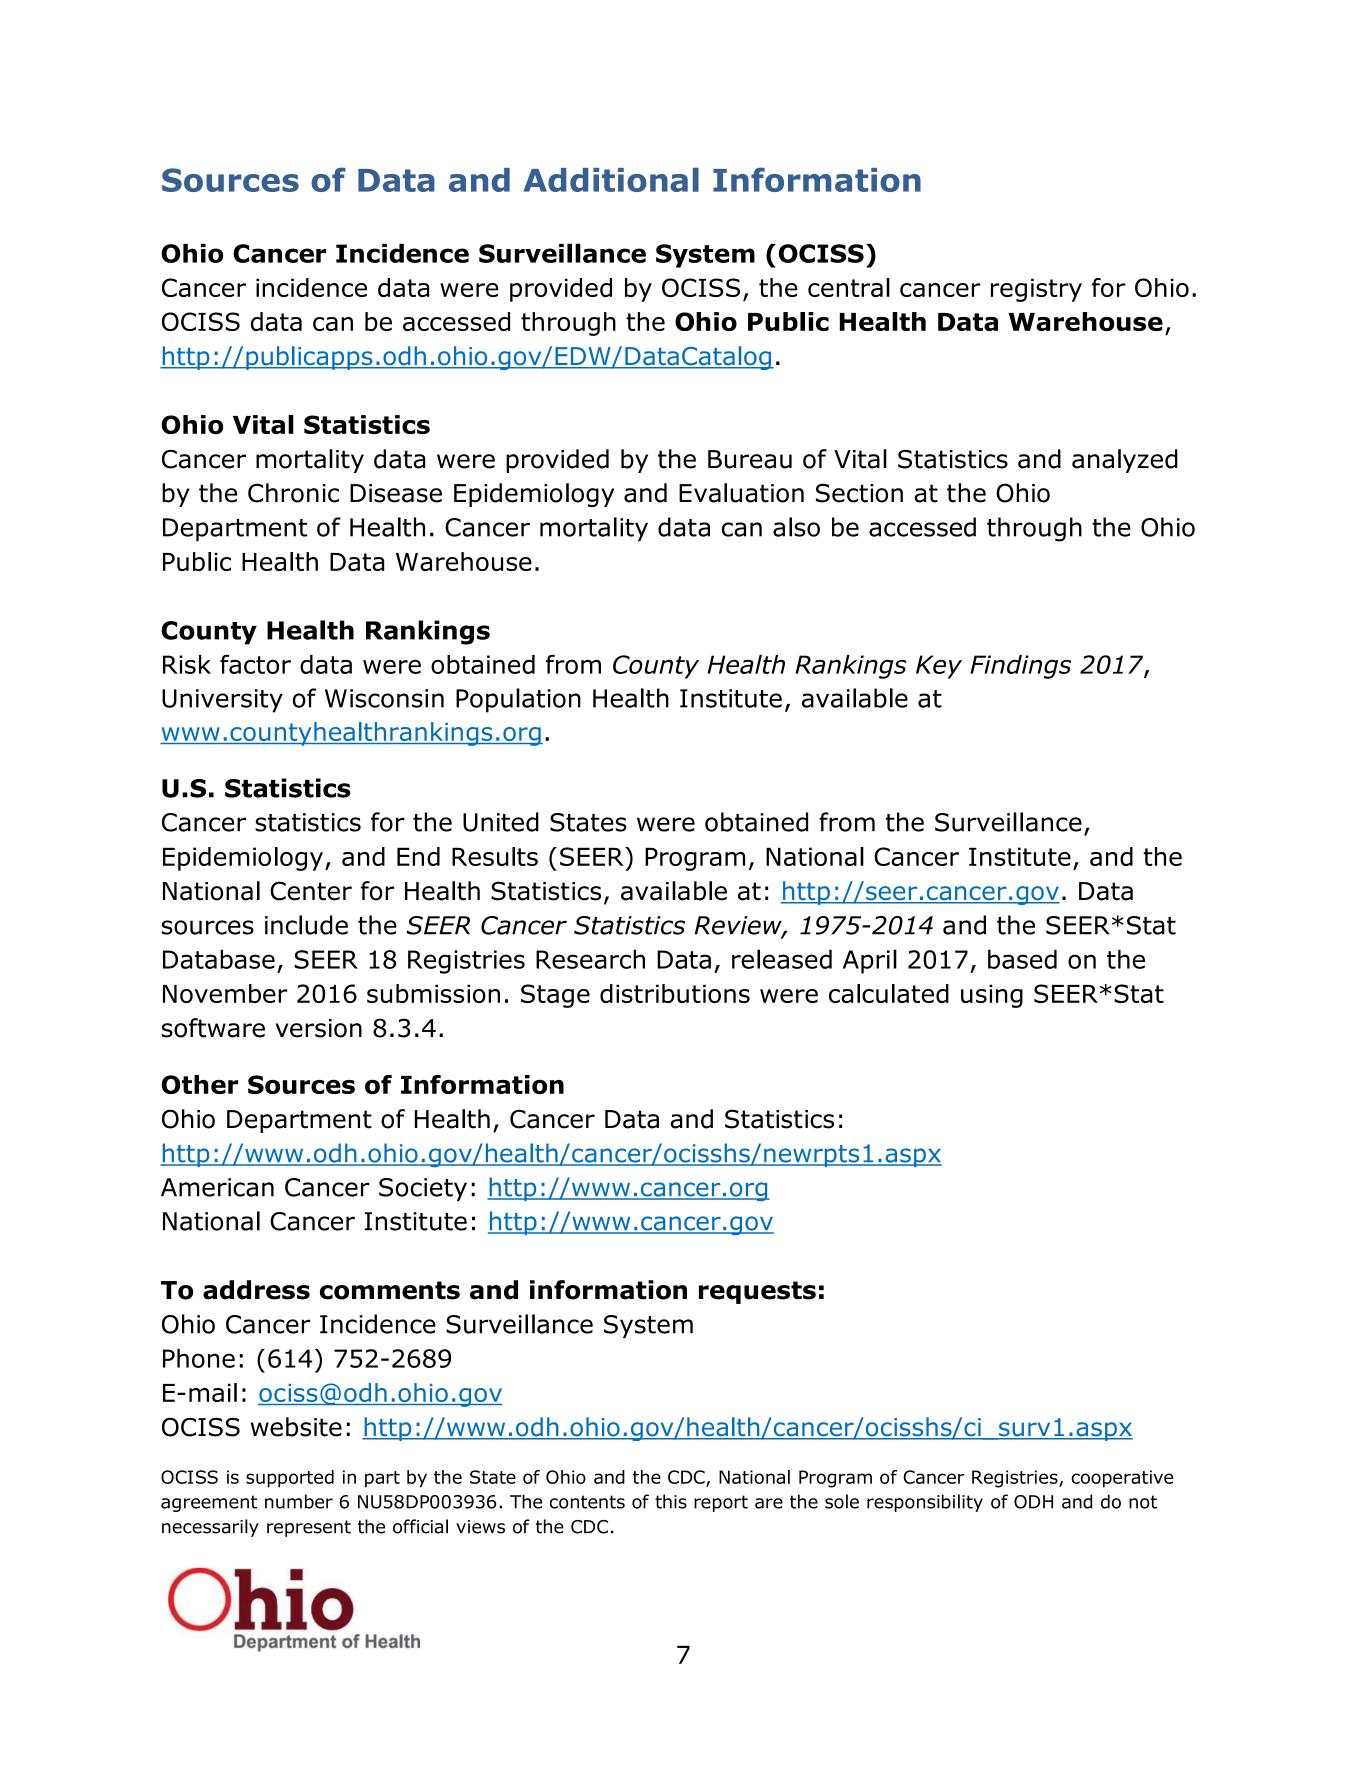 The image size is (1364, 1766). Describe the element at coordinates (741, 493) in the document. I see `Evaluation` at that location.
